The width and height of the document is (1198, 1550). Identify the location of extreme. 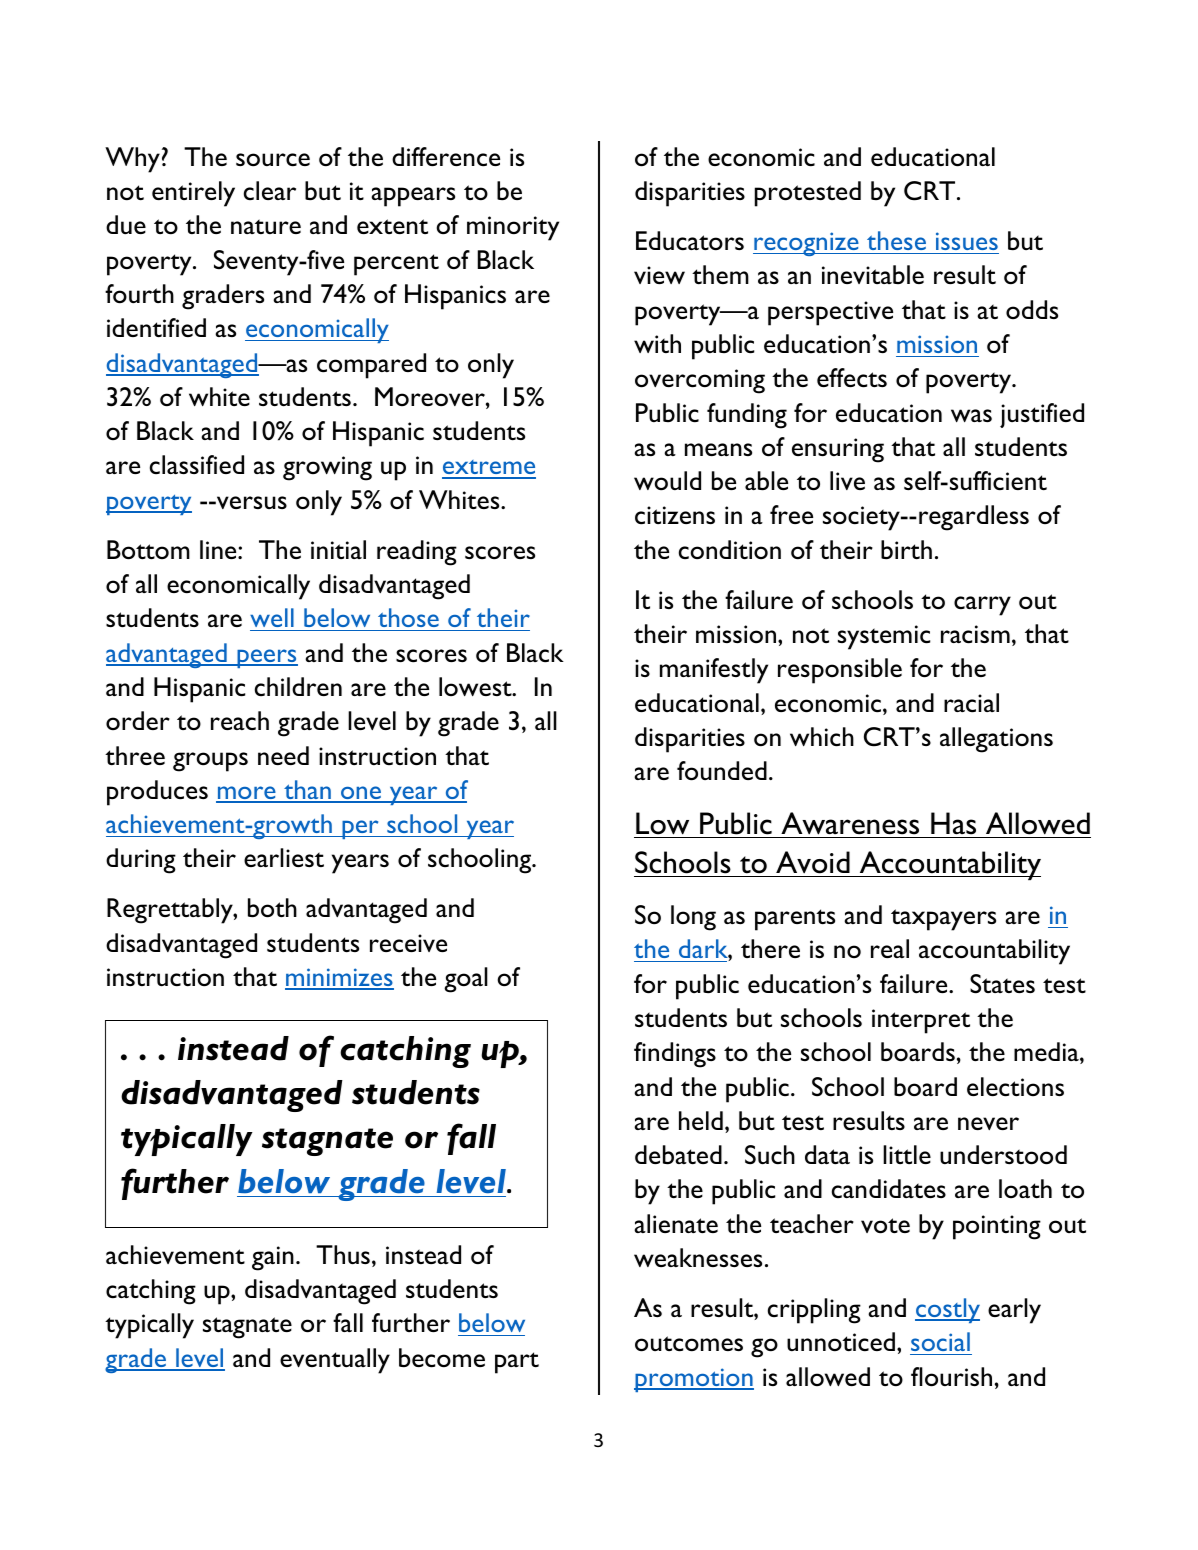
(489, 469).
